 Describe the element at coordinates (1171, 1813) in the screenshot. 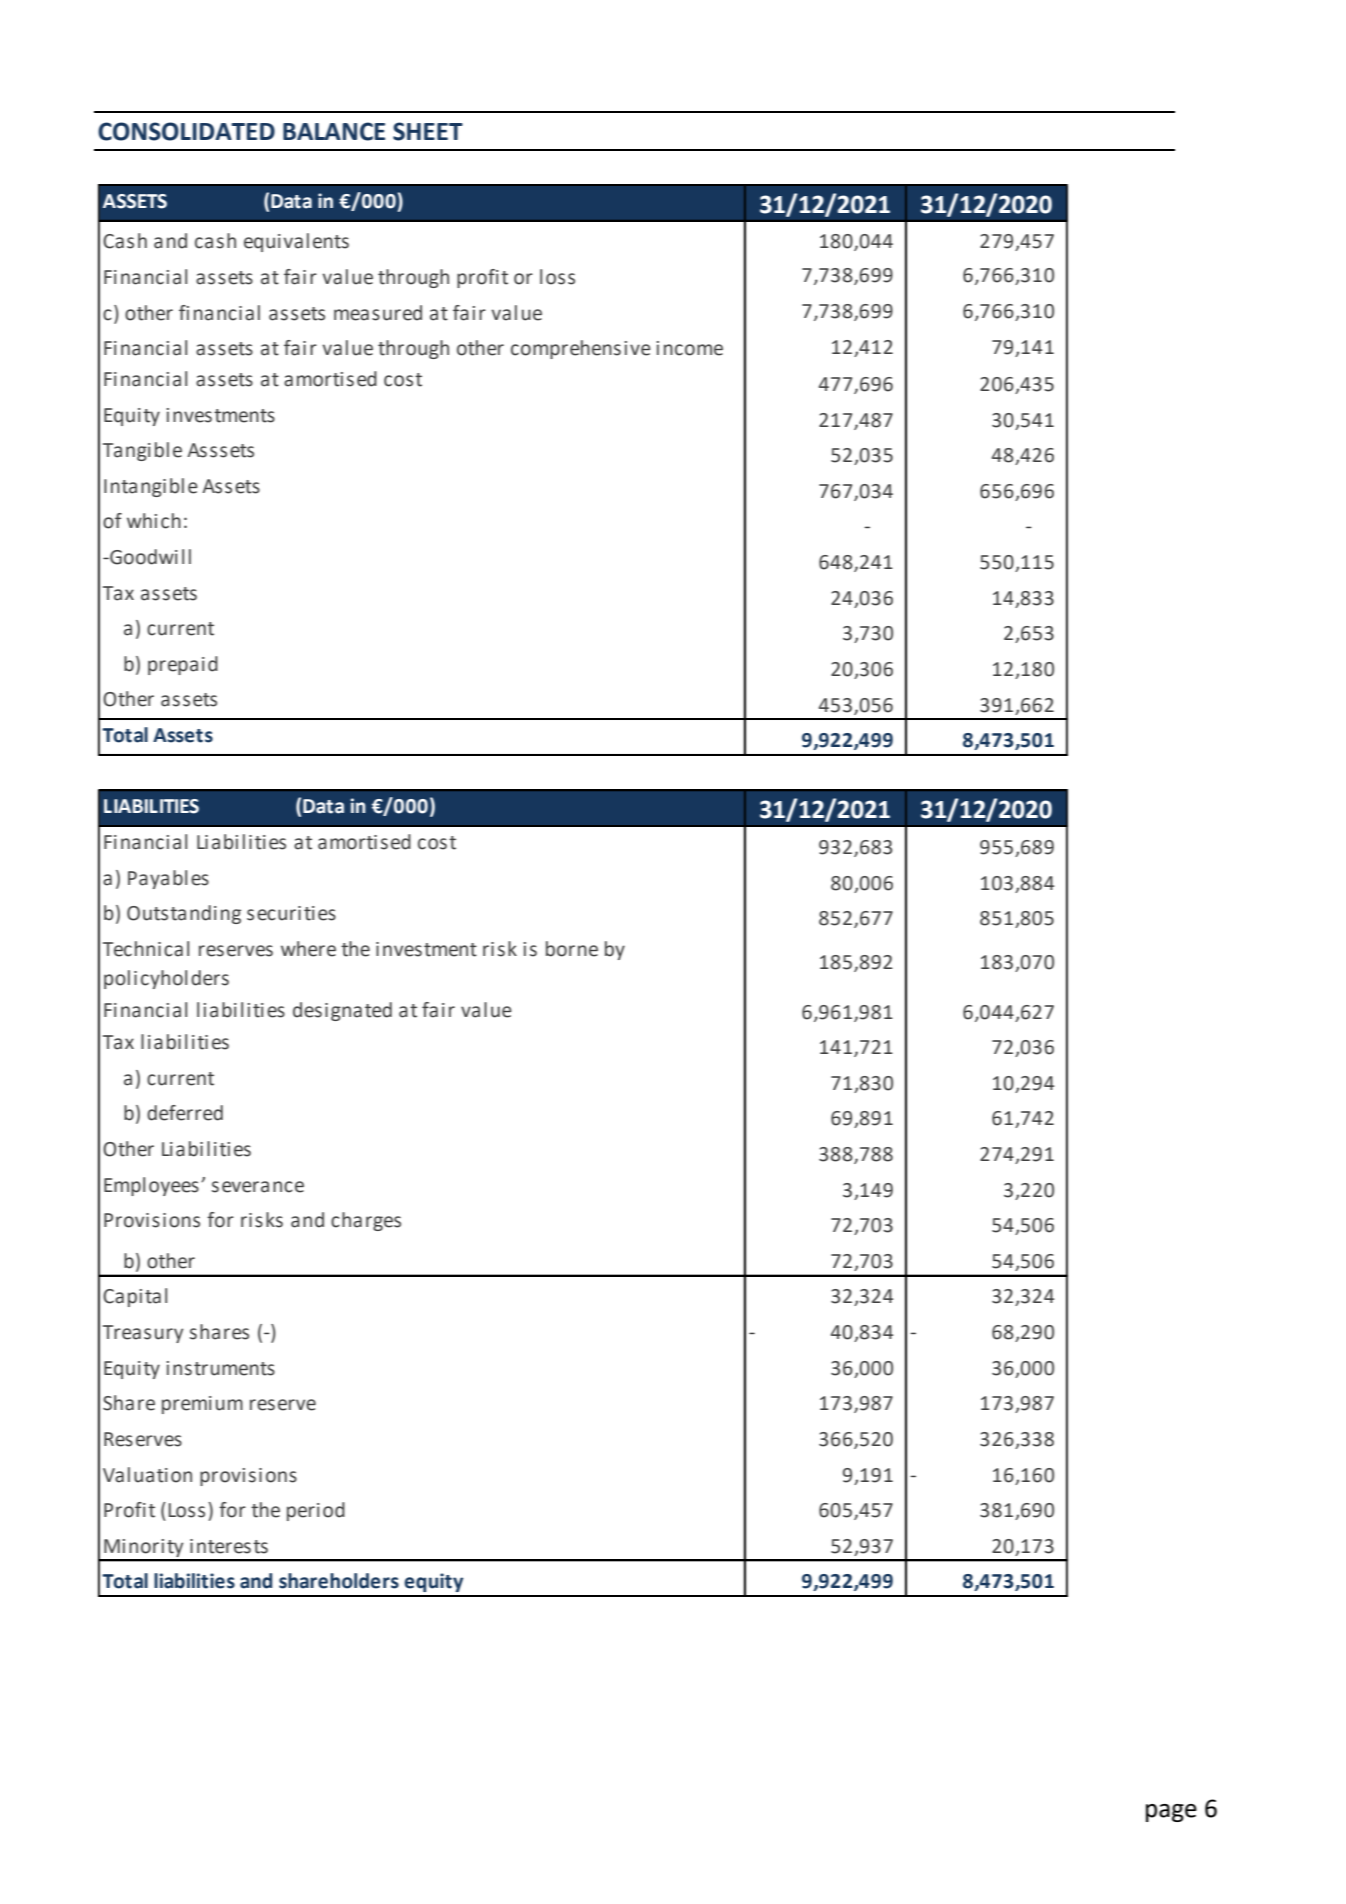

I see `page` at that location.
